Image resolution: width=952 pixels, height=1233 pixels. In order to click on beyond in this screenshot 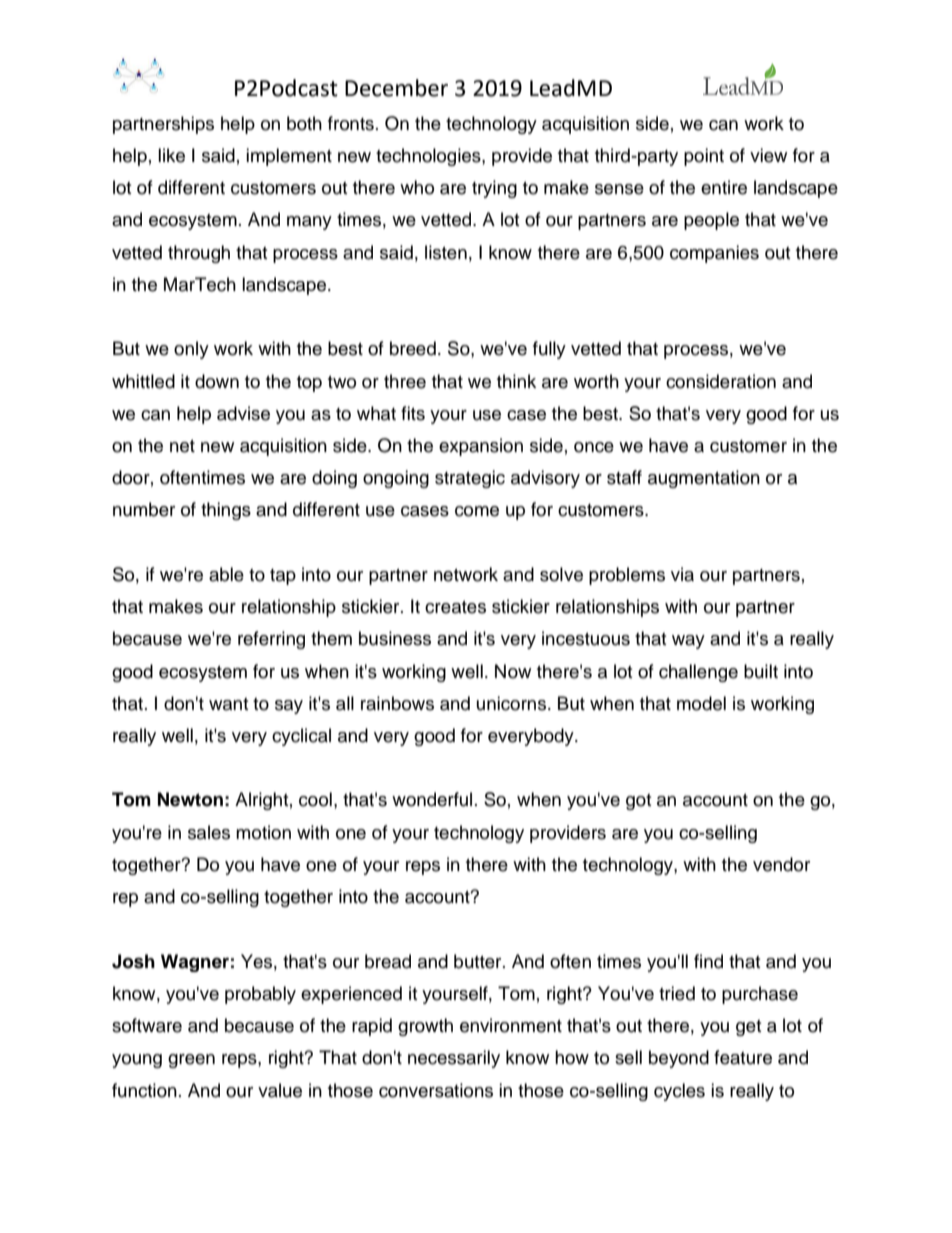, I will do `click(679, 1059)`.
